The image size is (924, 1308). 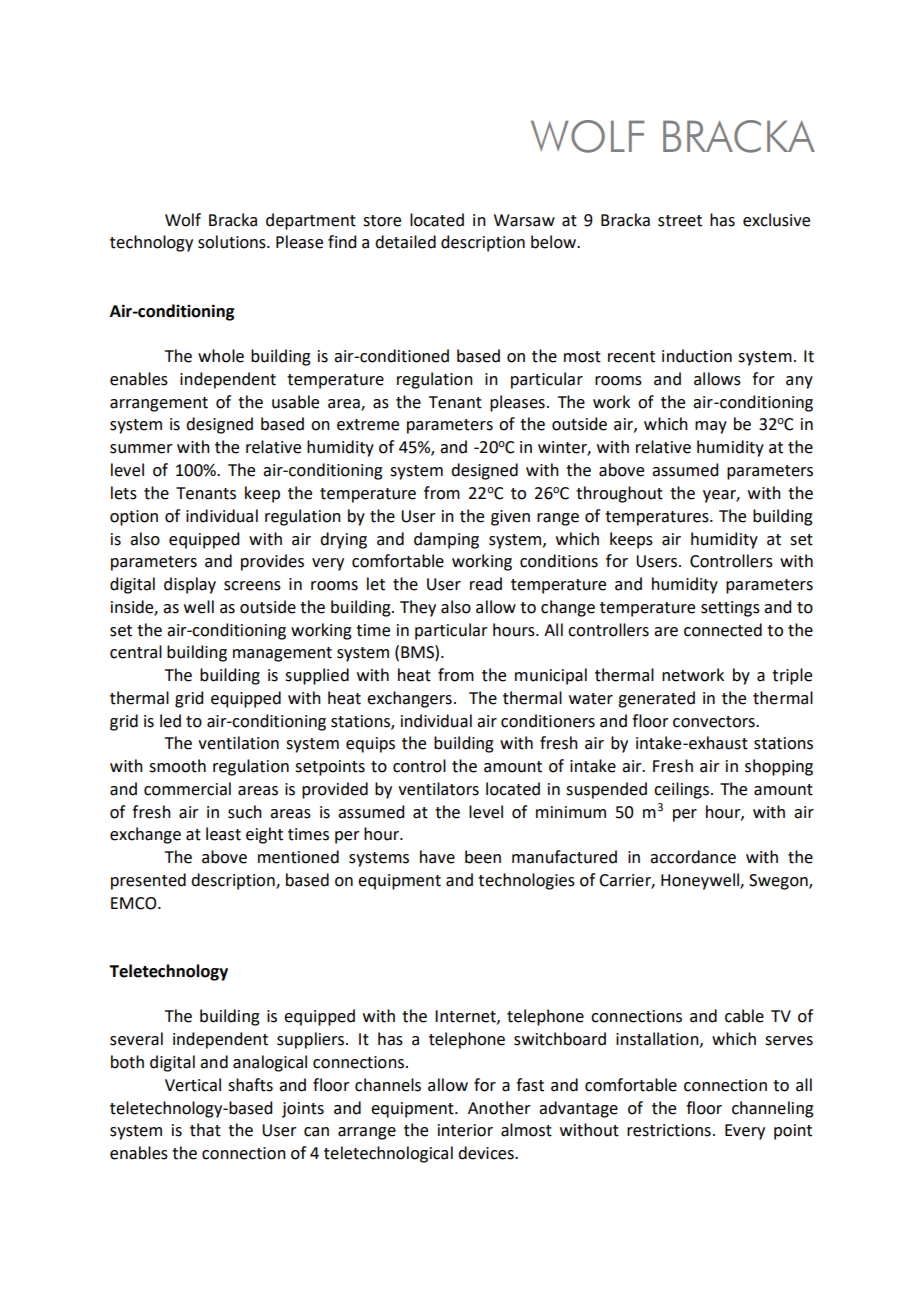 What do you see at coordinates (693, 857) in the image?
I see `accordance` at bounding box center [693, 857].
